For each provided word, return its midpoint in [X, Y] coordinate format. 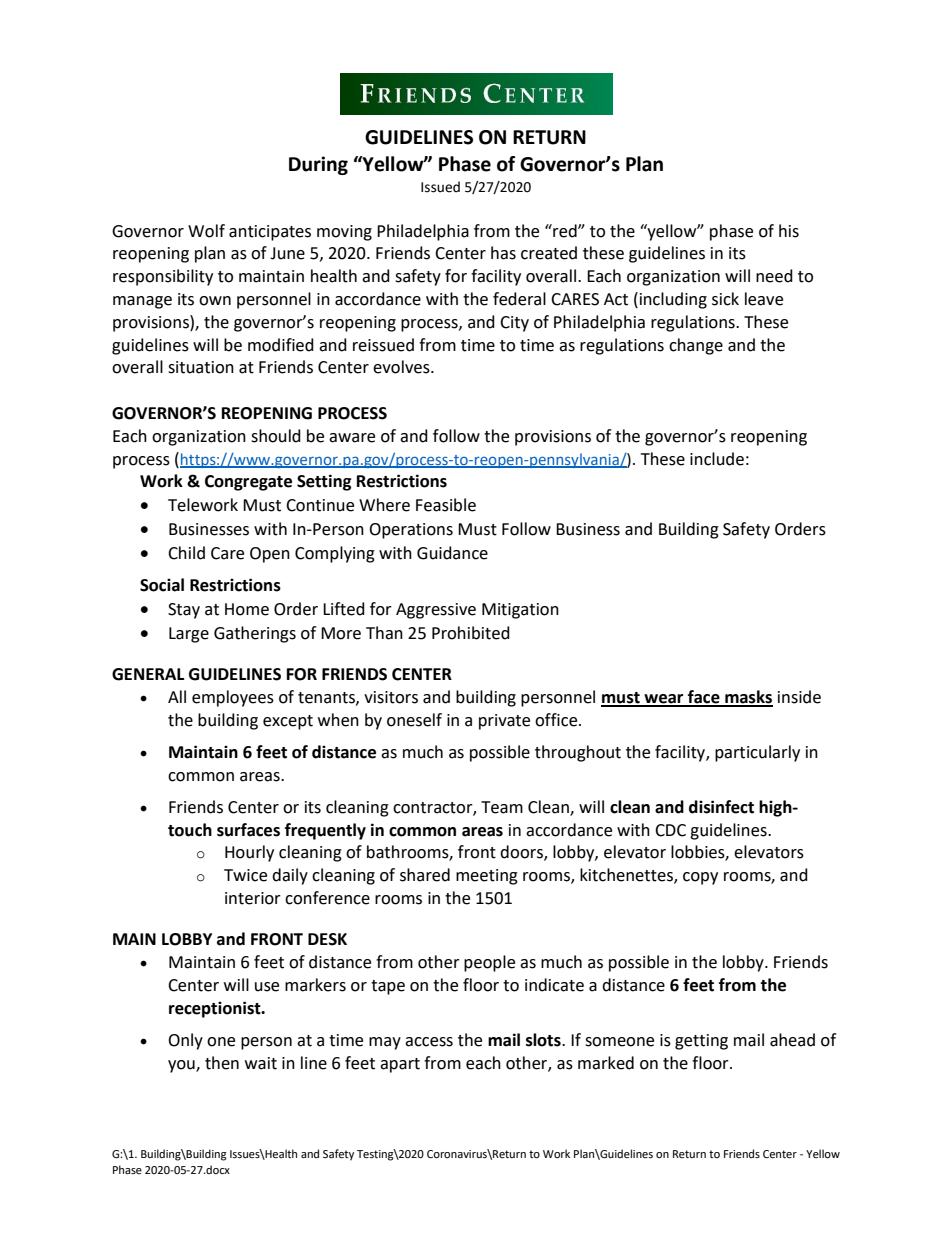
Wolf [206, 231]
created [549, 253]
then [222, 1063]
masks [748, 698]
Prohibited [471, 633]
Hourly [249, 853]
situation [201, 367]
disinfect [721, 807]
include [717, 459]
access [429, 1042]
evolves [402, 367]
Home [247, 609]
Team [502, 807]
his [789, 231]
